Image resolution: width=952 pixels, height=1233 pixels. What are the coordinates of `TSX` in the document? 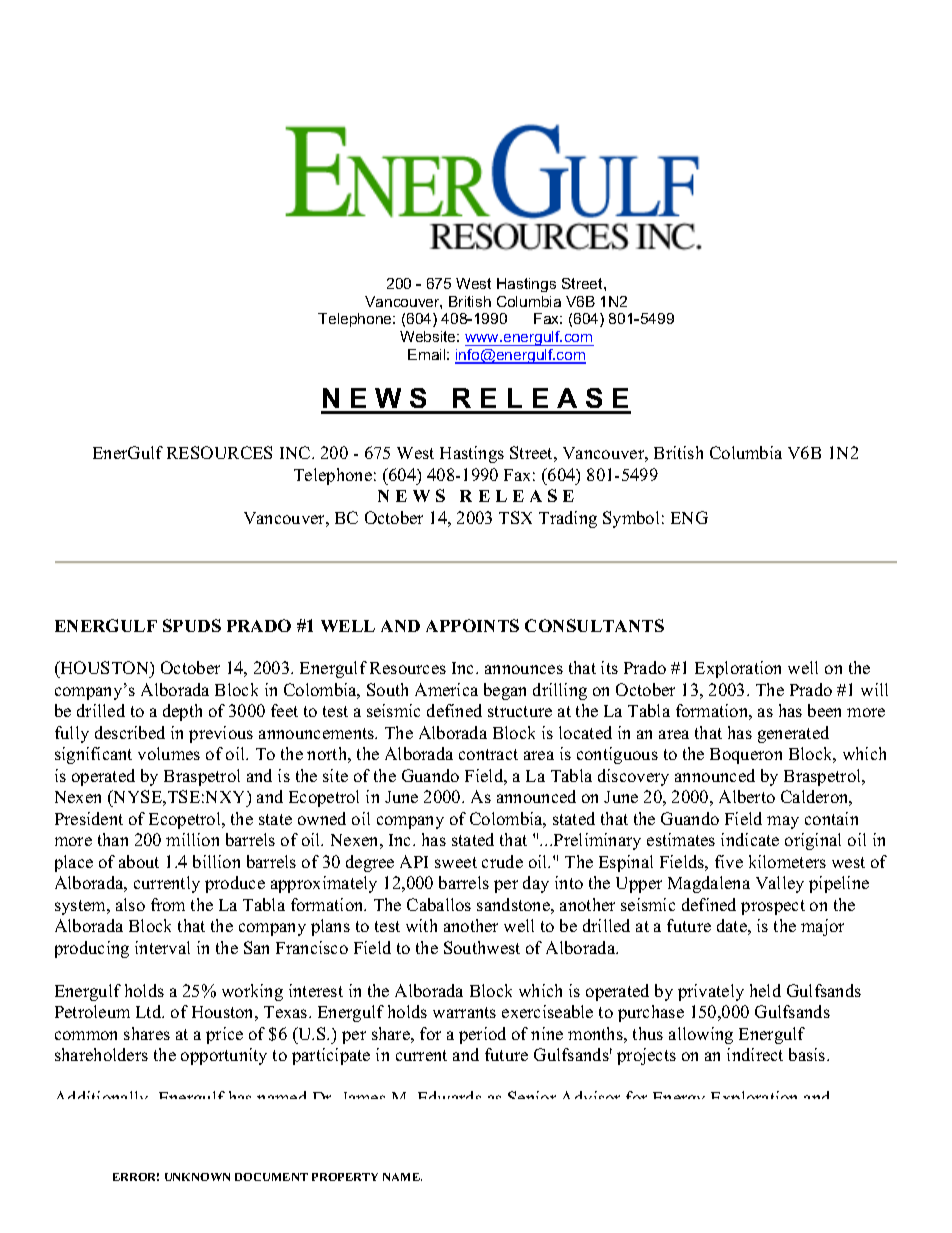 It's located at (515, 517).
